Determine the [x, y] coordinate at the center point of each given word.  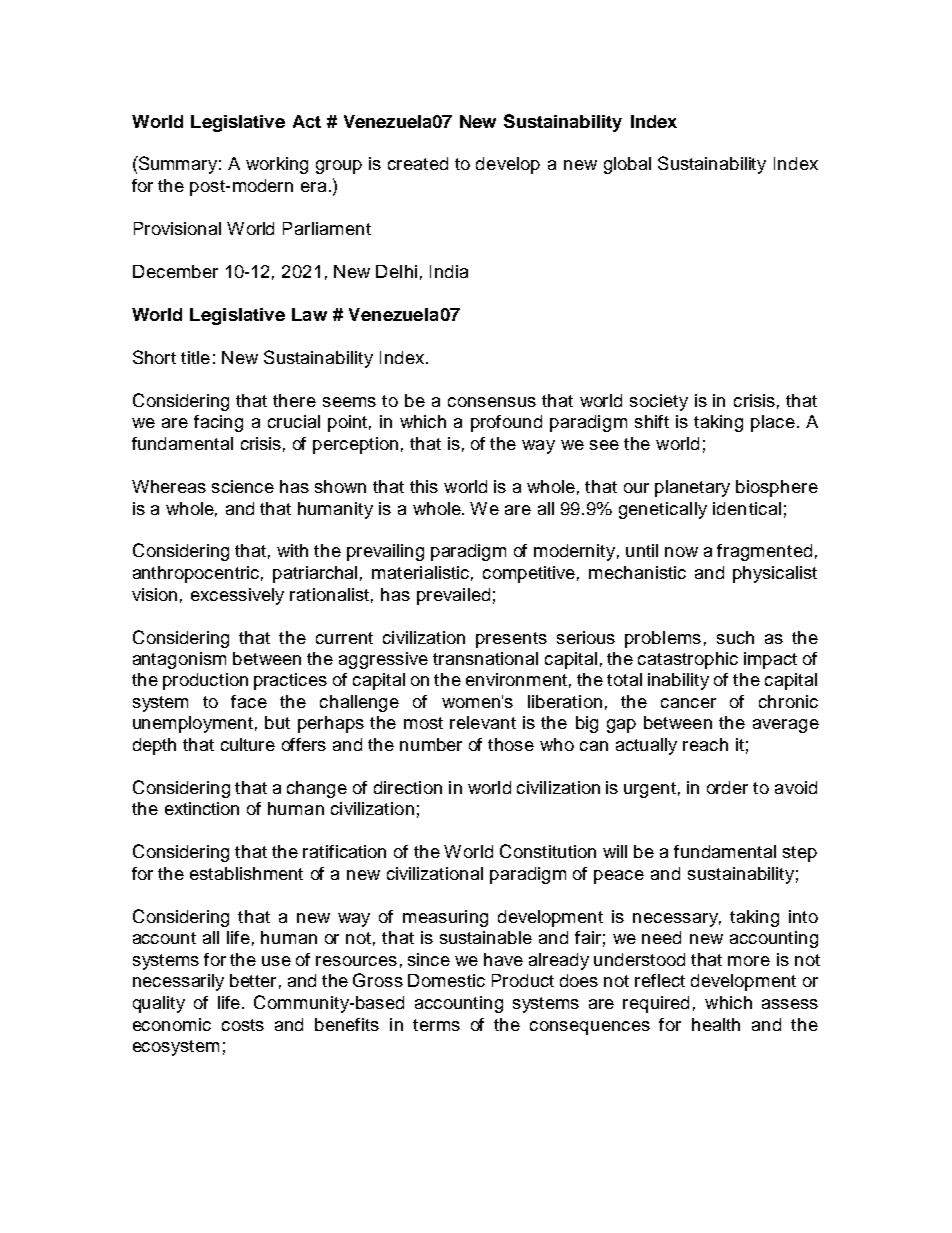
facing [218, 423]
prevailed [453, 596]
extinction [202, 808]
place [773, 423]
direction [408, 787]
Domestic [446, 980]
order [727, 787]
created [418, 163]
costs [243, 1025]
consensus [492, 402]
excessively [237, 596]
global [627, 165]
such [735, 637]
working [277, 165]
